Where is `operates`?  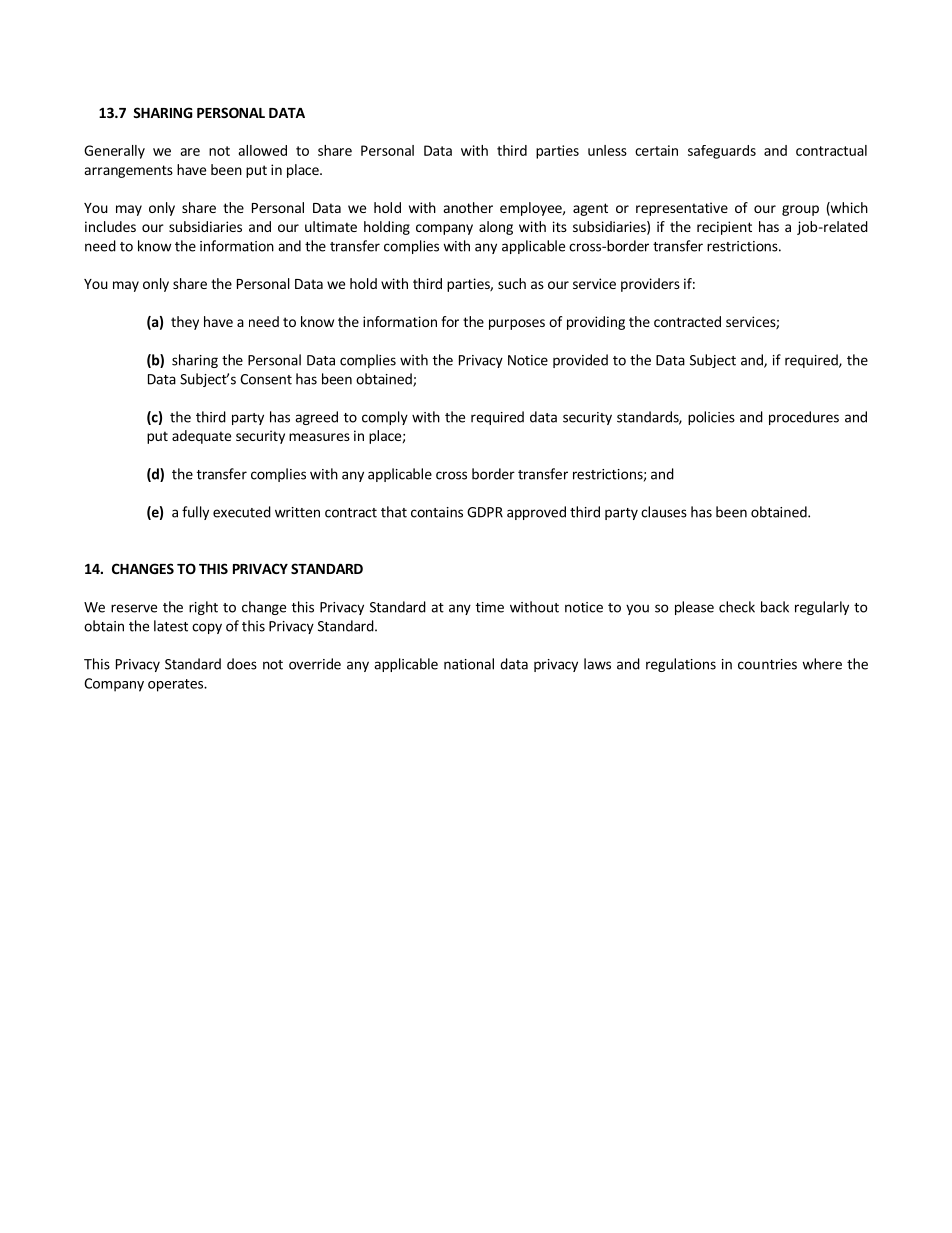
operates is located at coordinates (176, 685).
